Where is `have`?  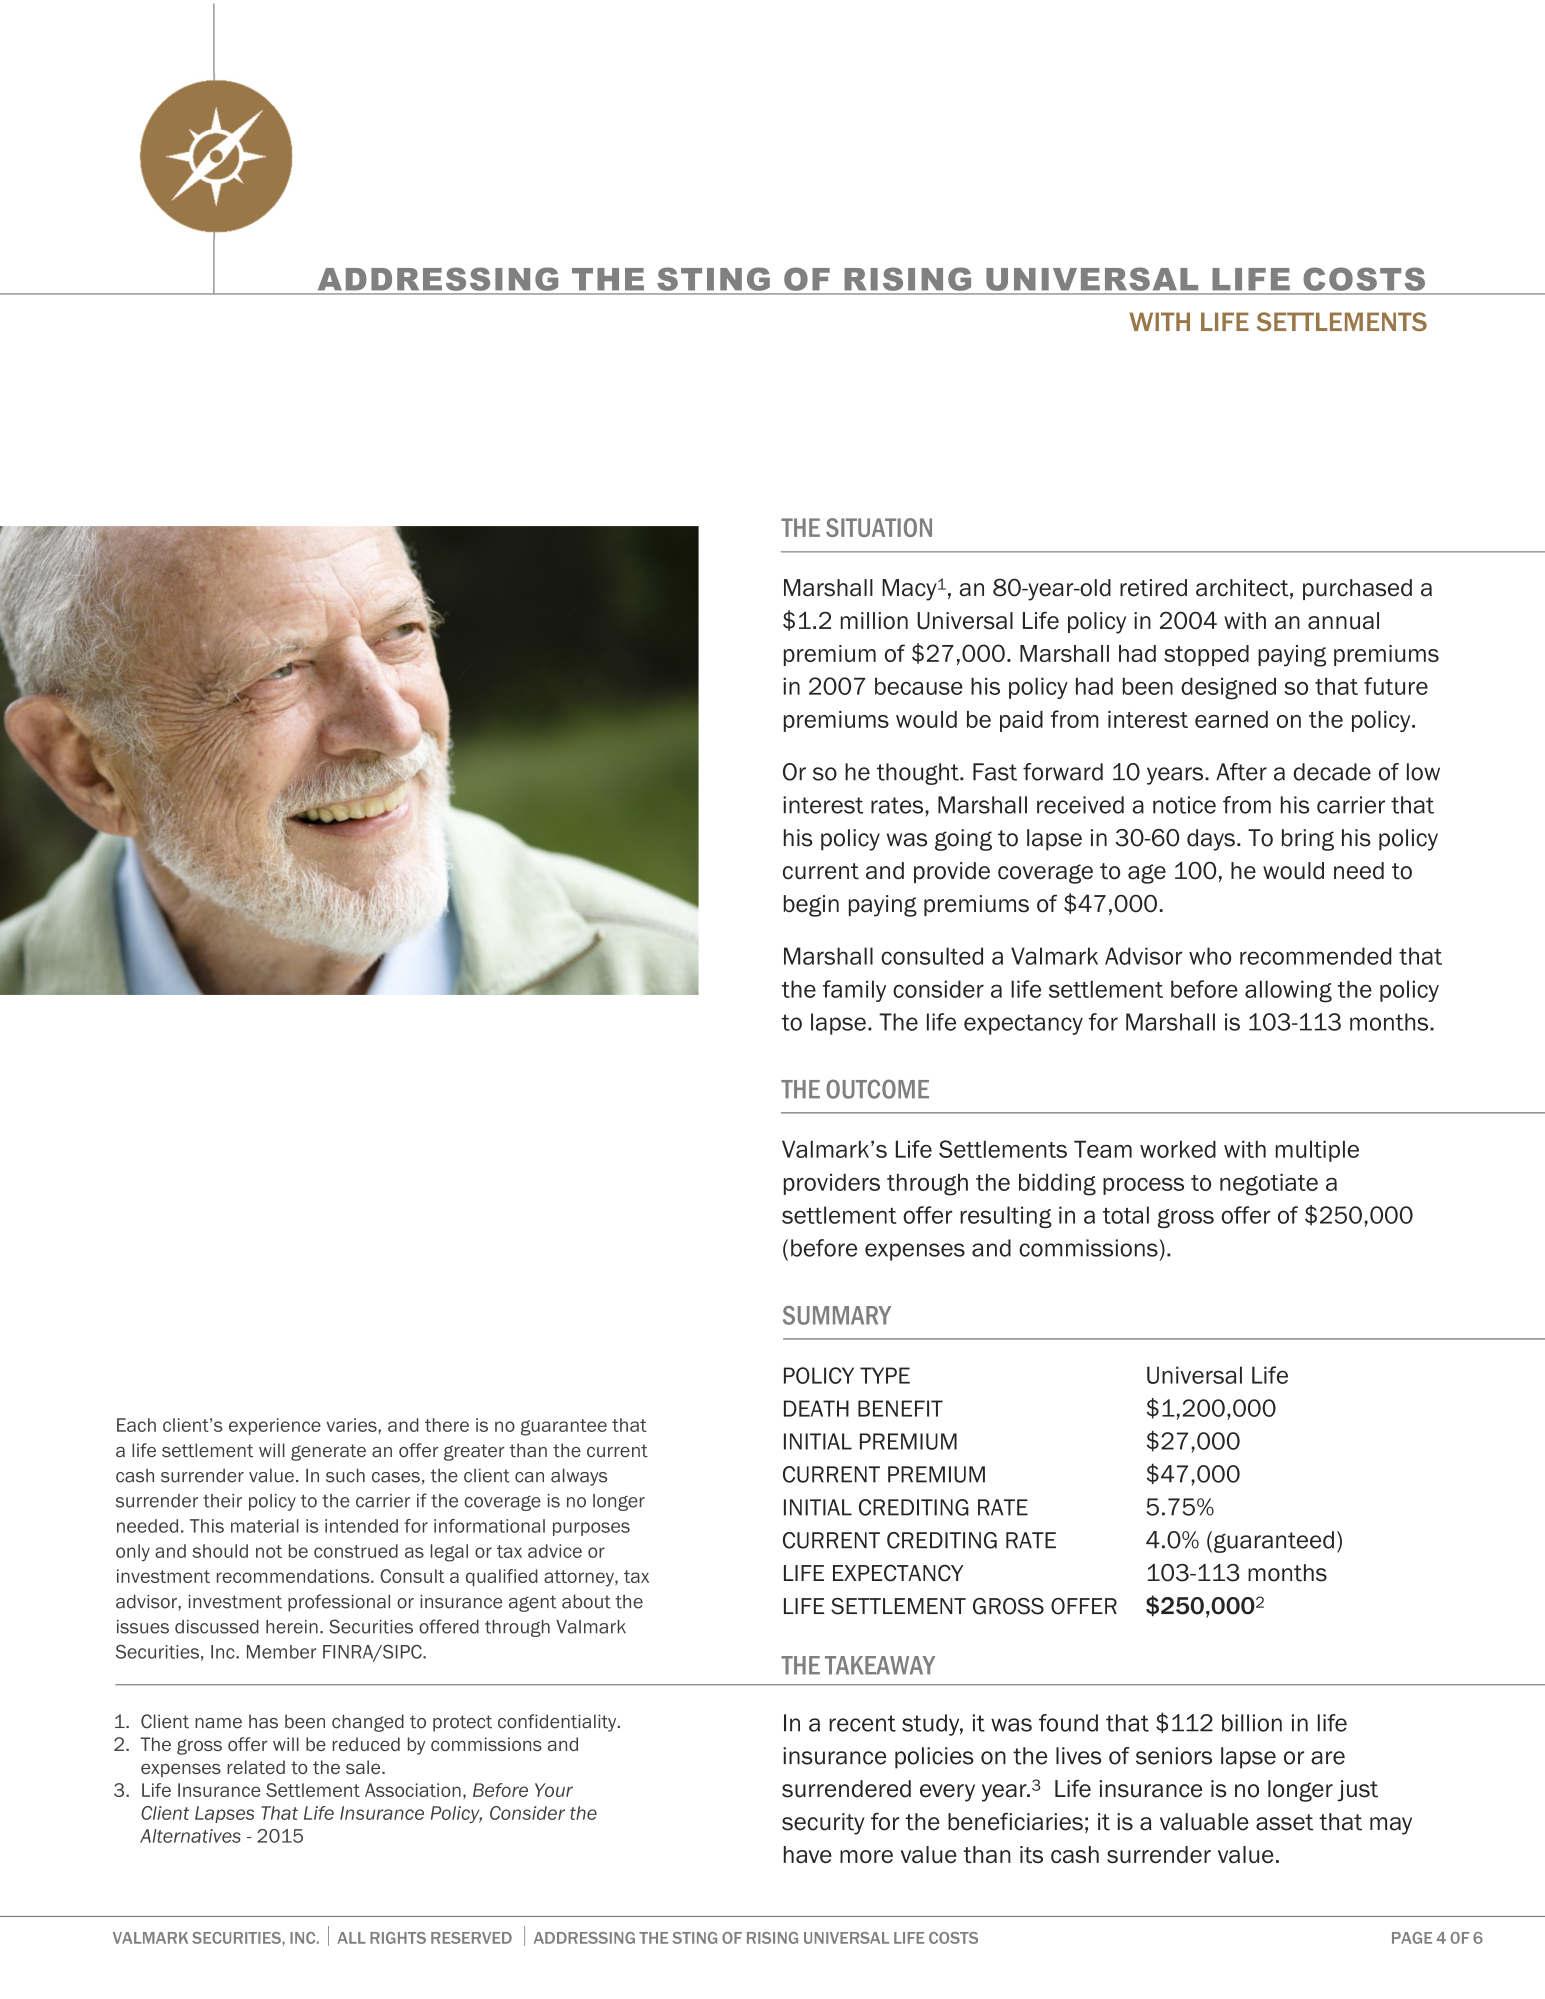
have is located at coordinates (808, 1854).
